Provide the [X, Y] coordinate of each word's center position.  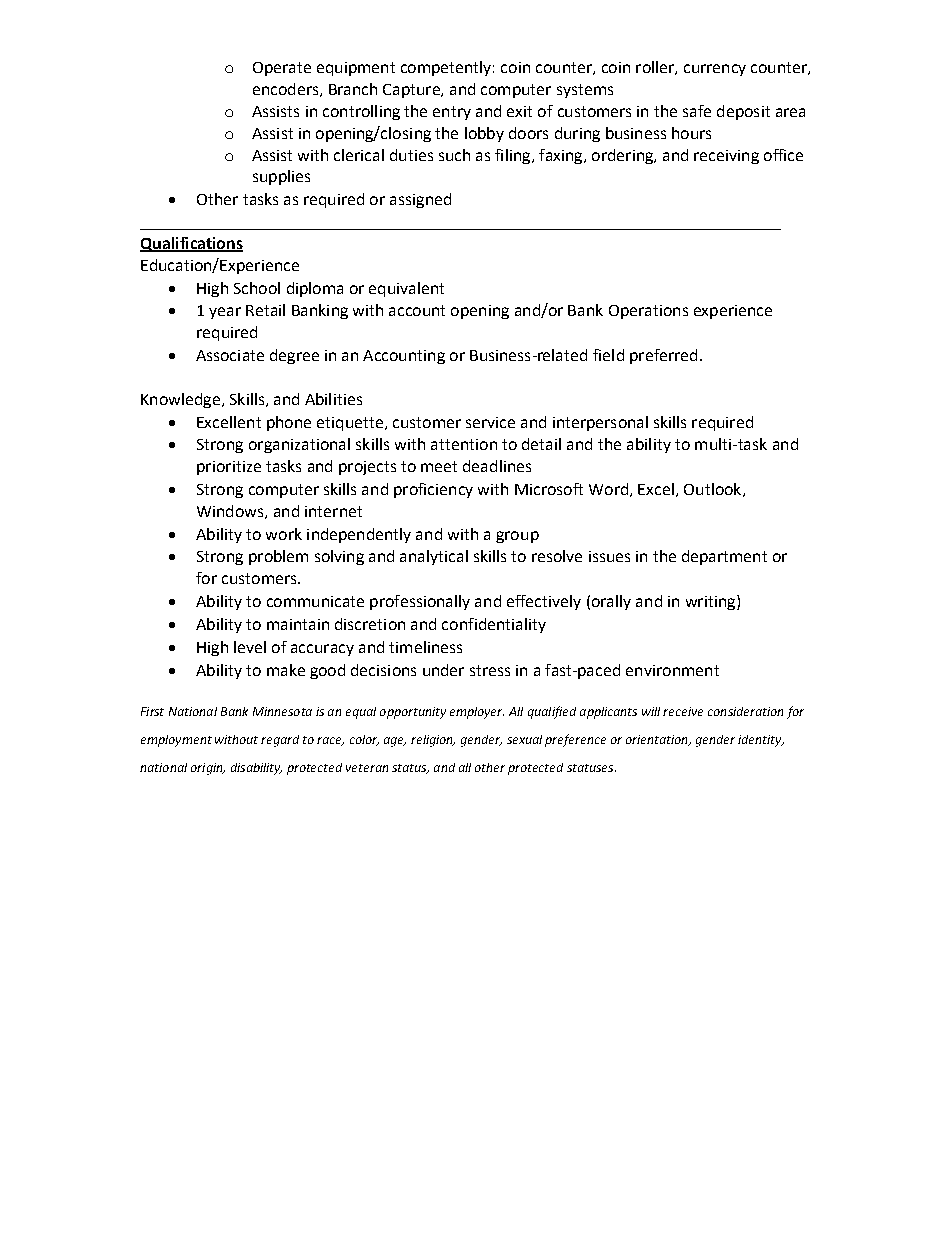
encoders [287, 90]
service [490, 422]
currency [715, 70]
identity [761, 741]
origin [208, 769]
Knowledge [180, 400]
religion [433, 741]
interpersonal [600, 423]
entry [452, 113]
